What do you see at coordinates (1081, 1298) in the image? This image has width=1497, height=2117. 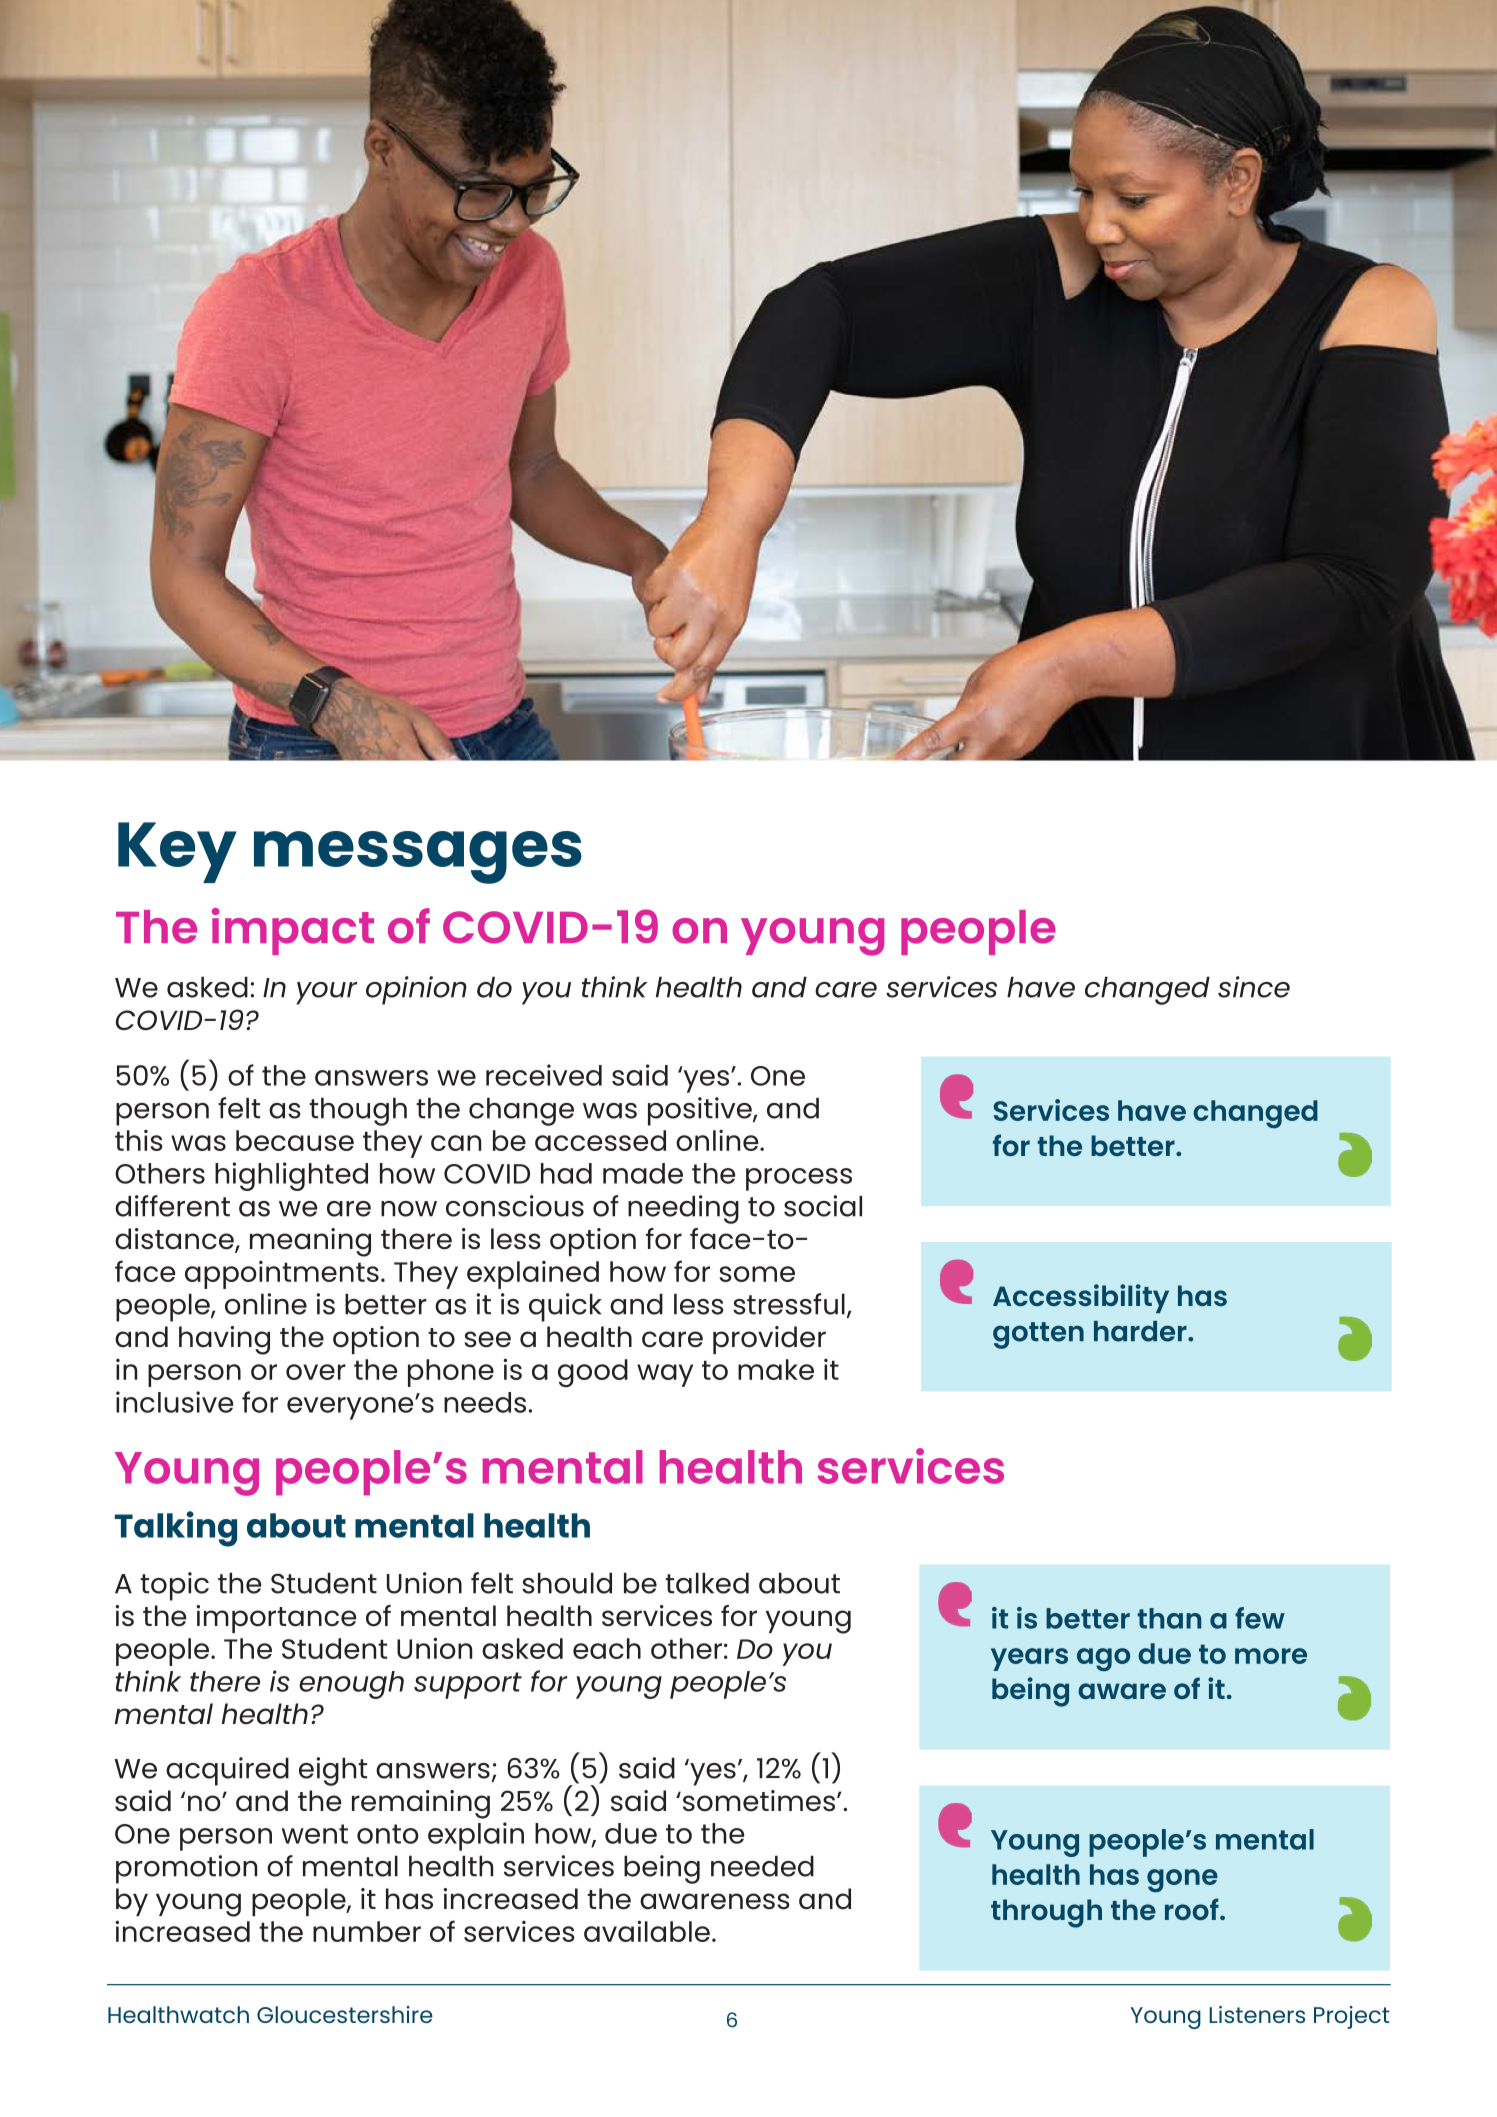 I see `Accessibility` at bounding box center [1081, 1298].
